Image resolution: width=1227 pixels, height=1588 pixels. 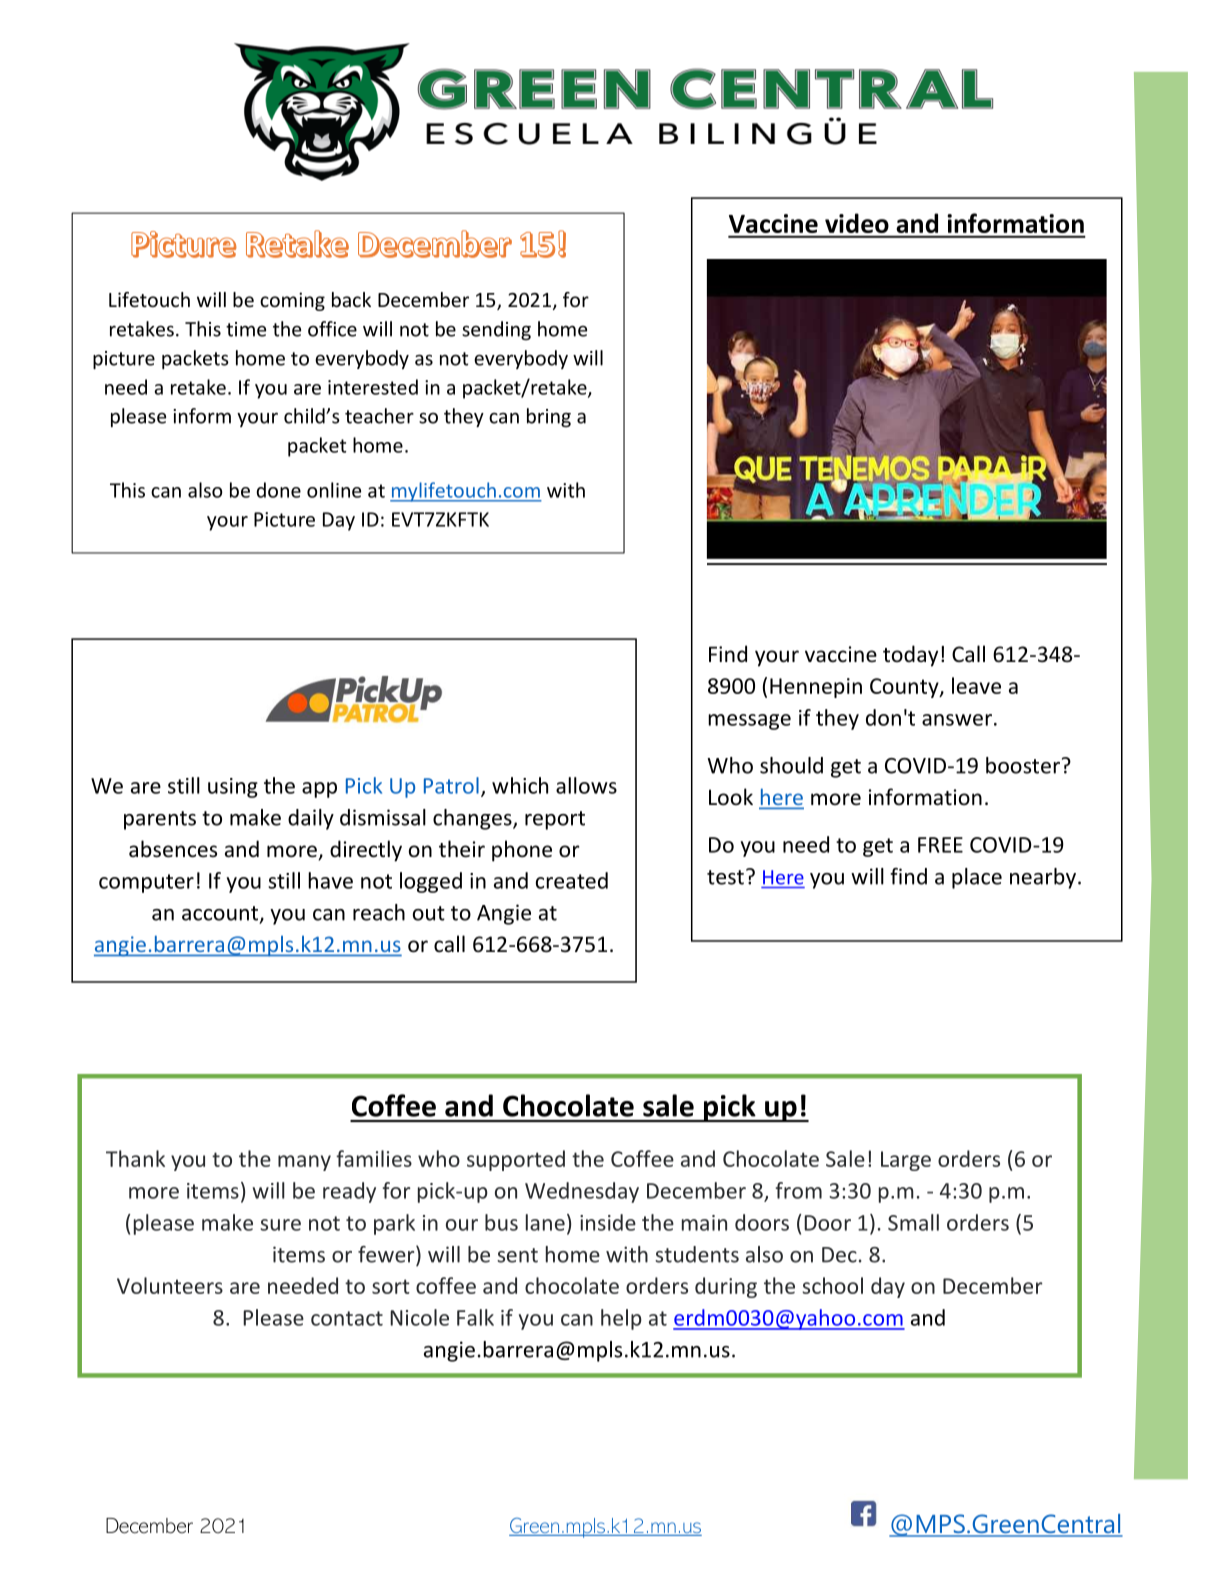 I want to click on allows, so click(x=586, y=785).
